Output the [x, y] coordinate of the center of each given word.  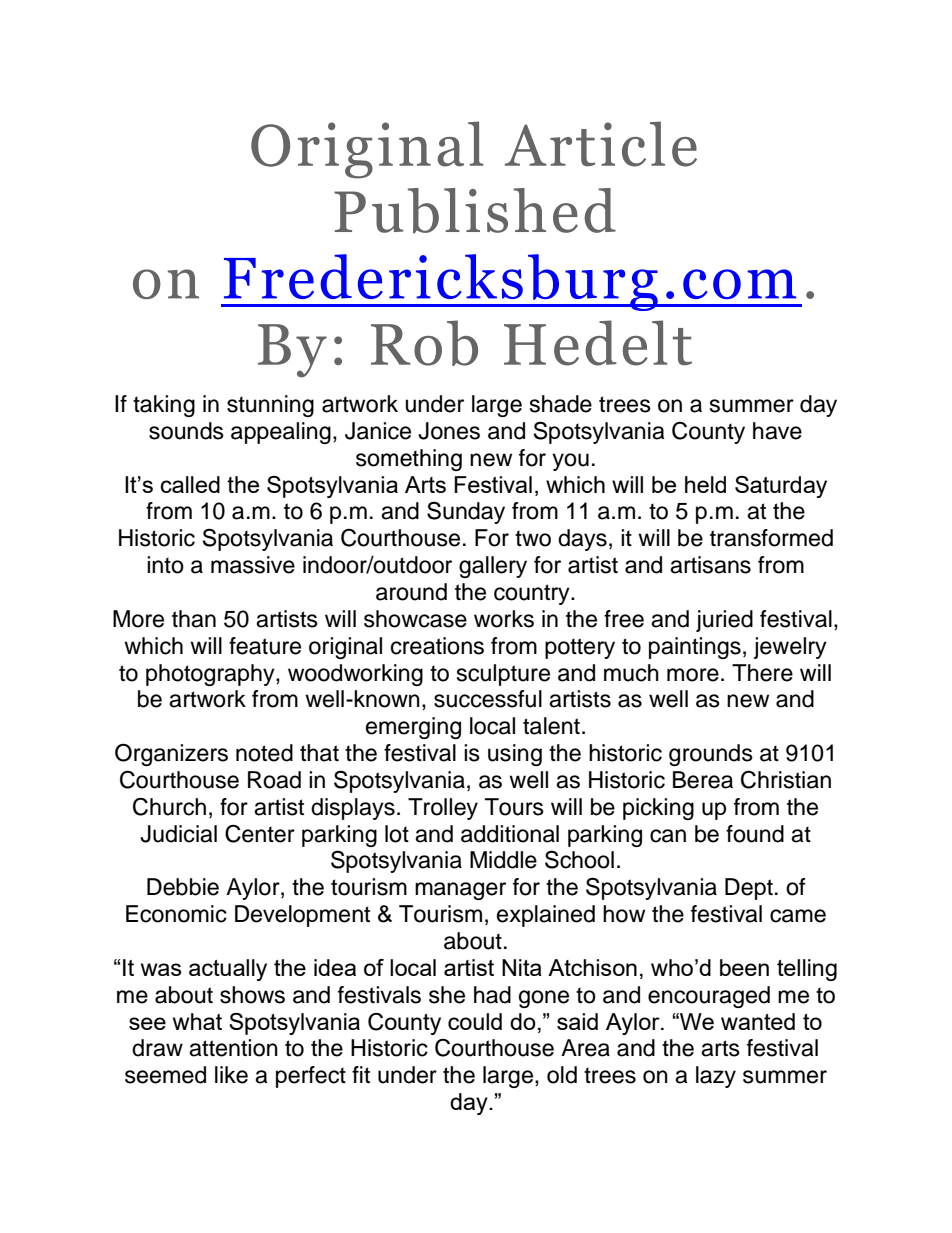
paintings [695, 648]
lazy [716, 1077]
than [194, 619]
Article [601, 144]
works [504, 619]
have [777, 431]
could [475, 1021]
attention [233, 1048]
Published [475, 211]
